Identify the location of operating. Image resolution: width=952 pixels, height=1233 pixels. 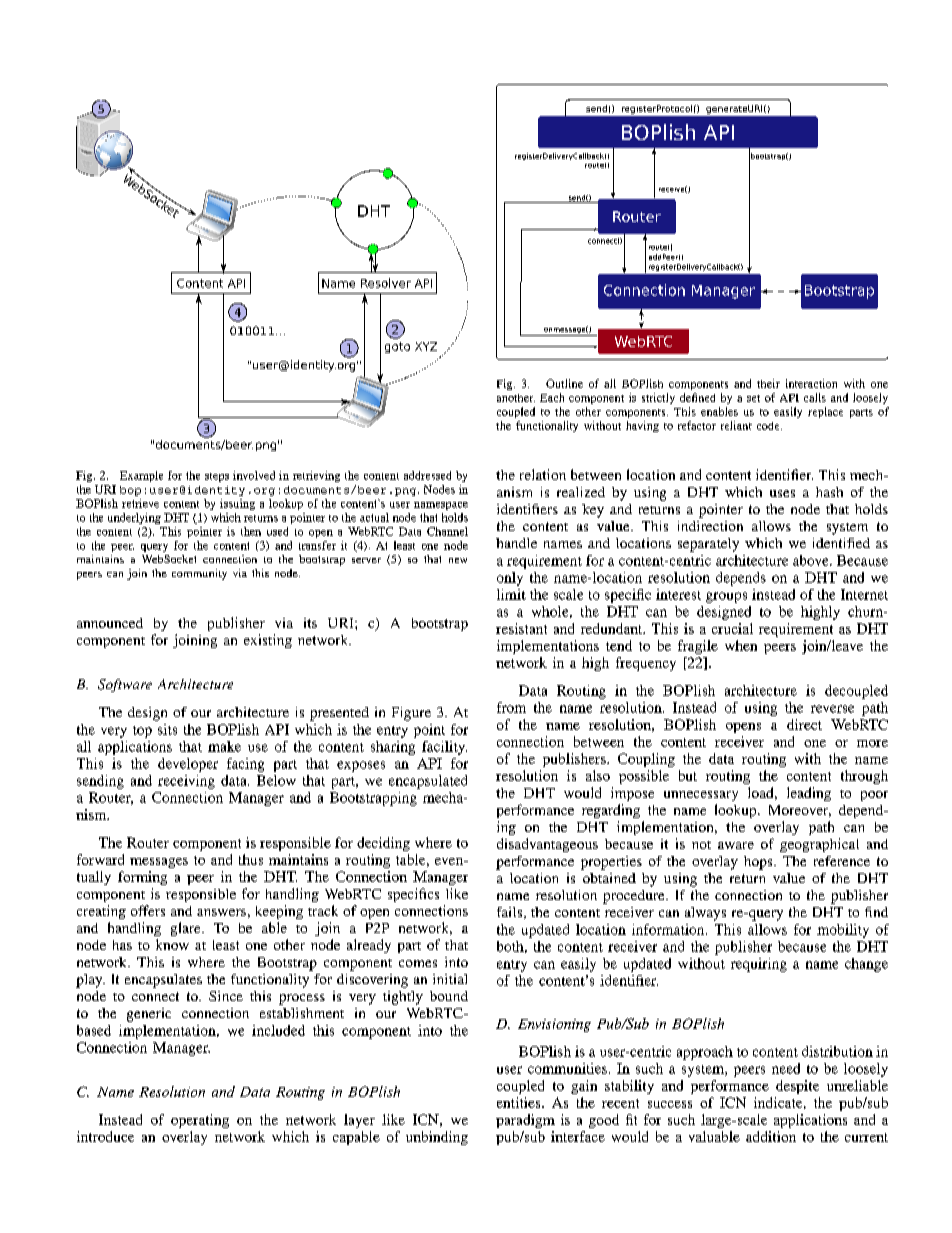
(200, 1121).
